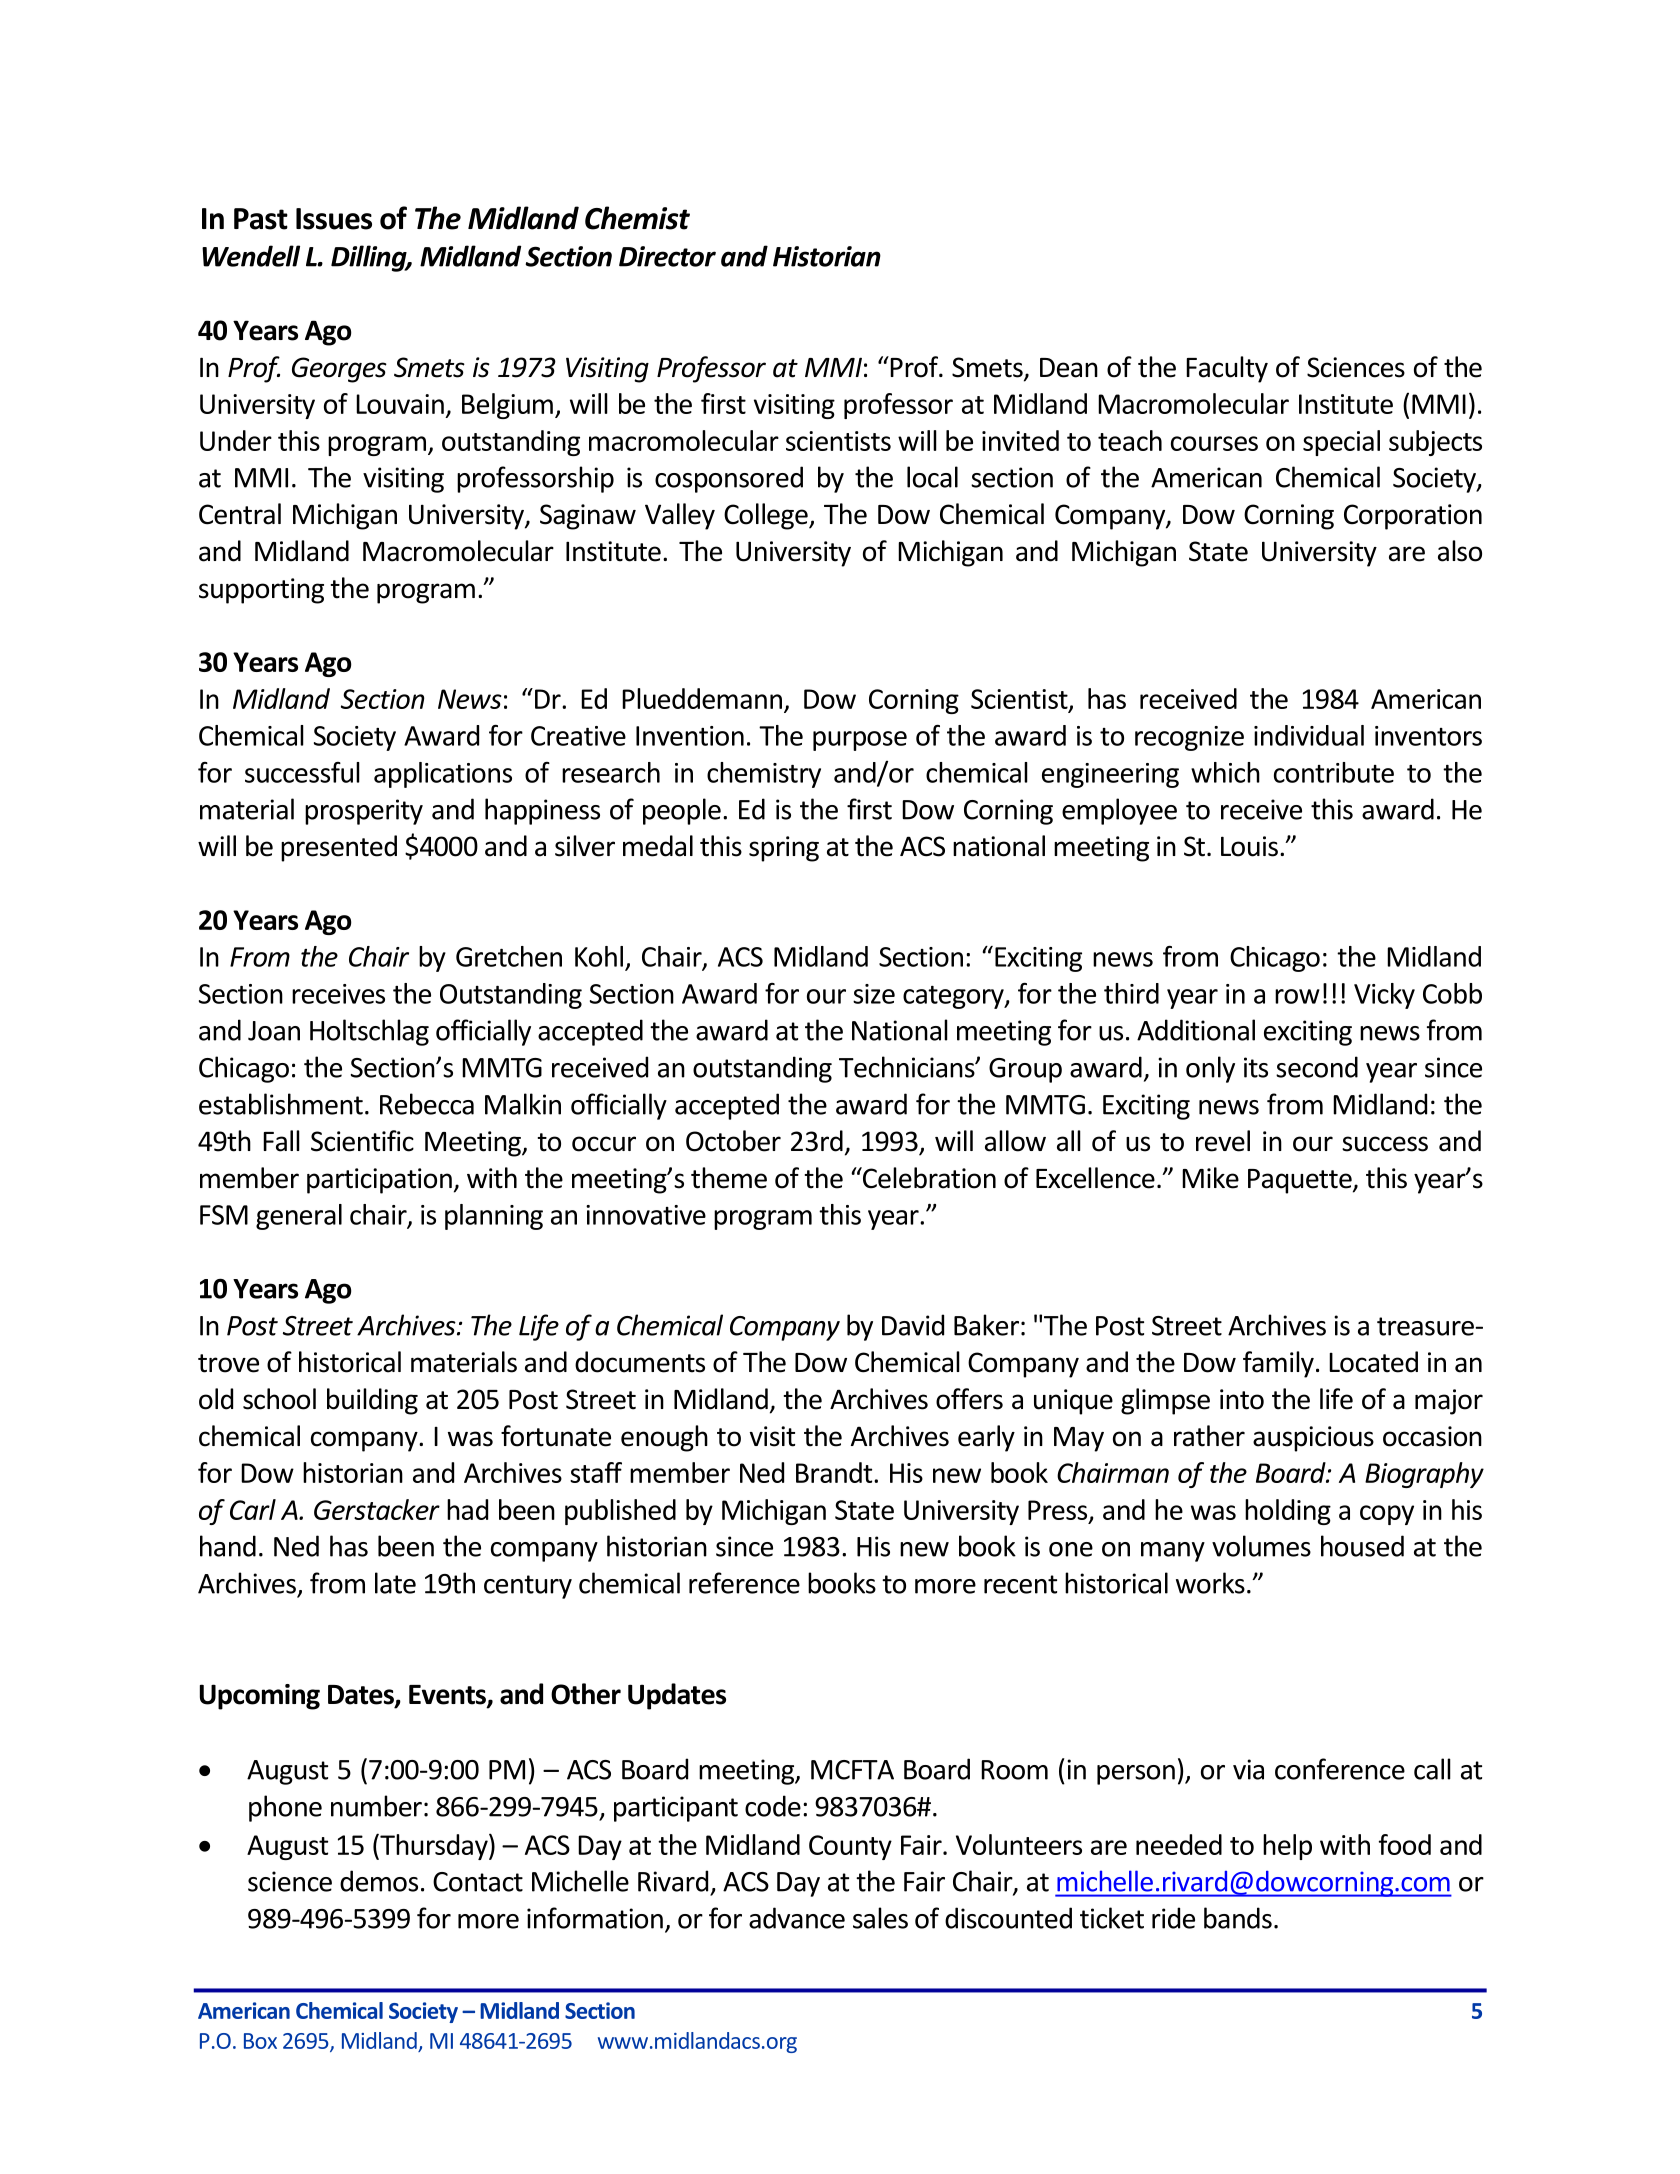  What do you see at coordinates (334, 219) in the image?
I see `Issues` at bounding box center [334, 219].
